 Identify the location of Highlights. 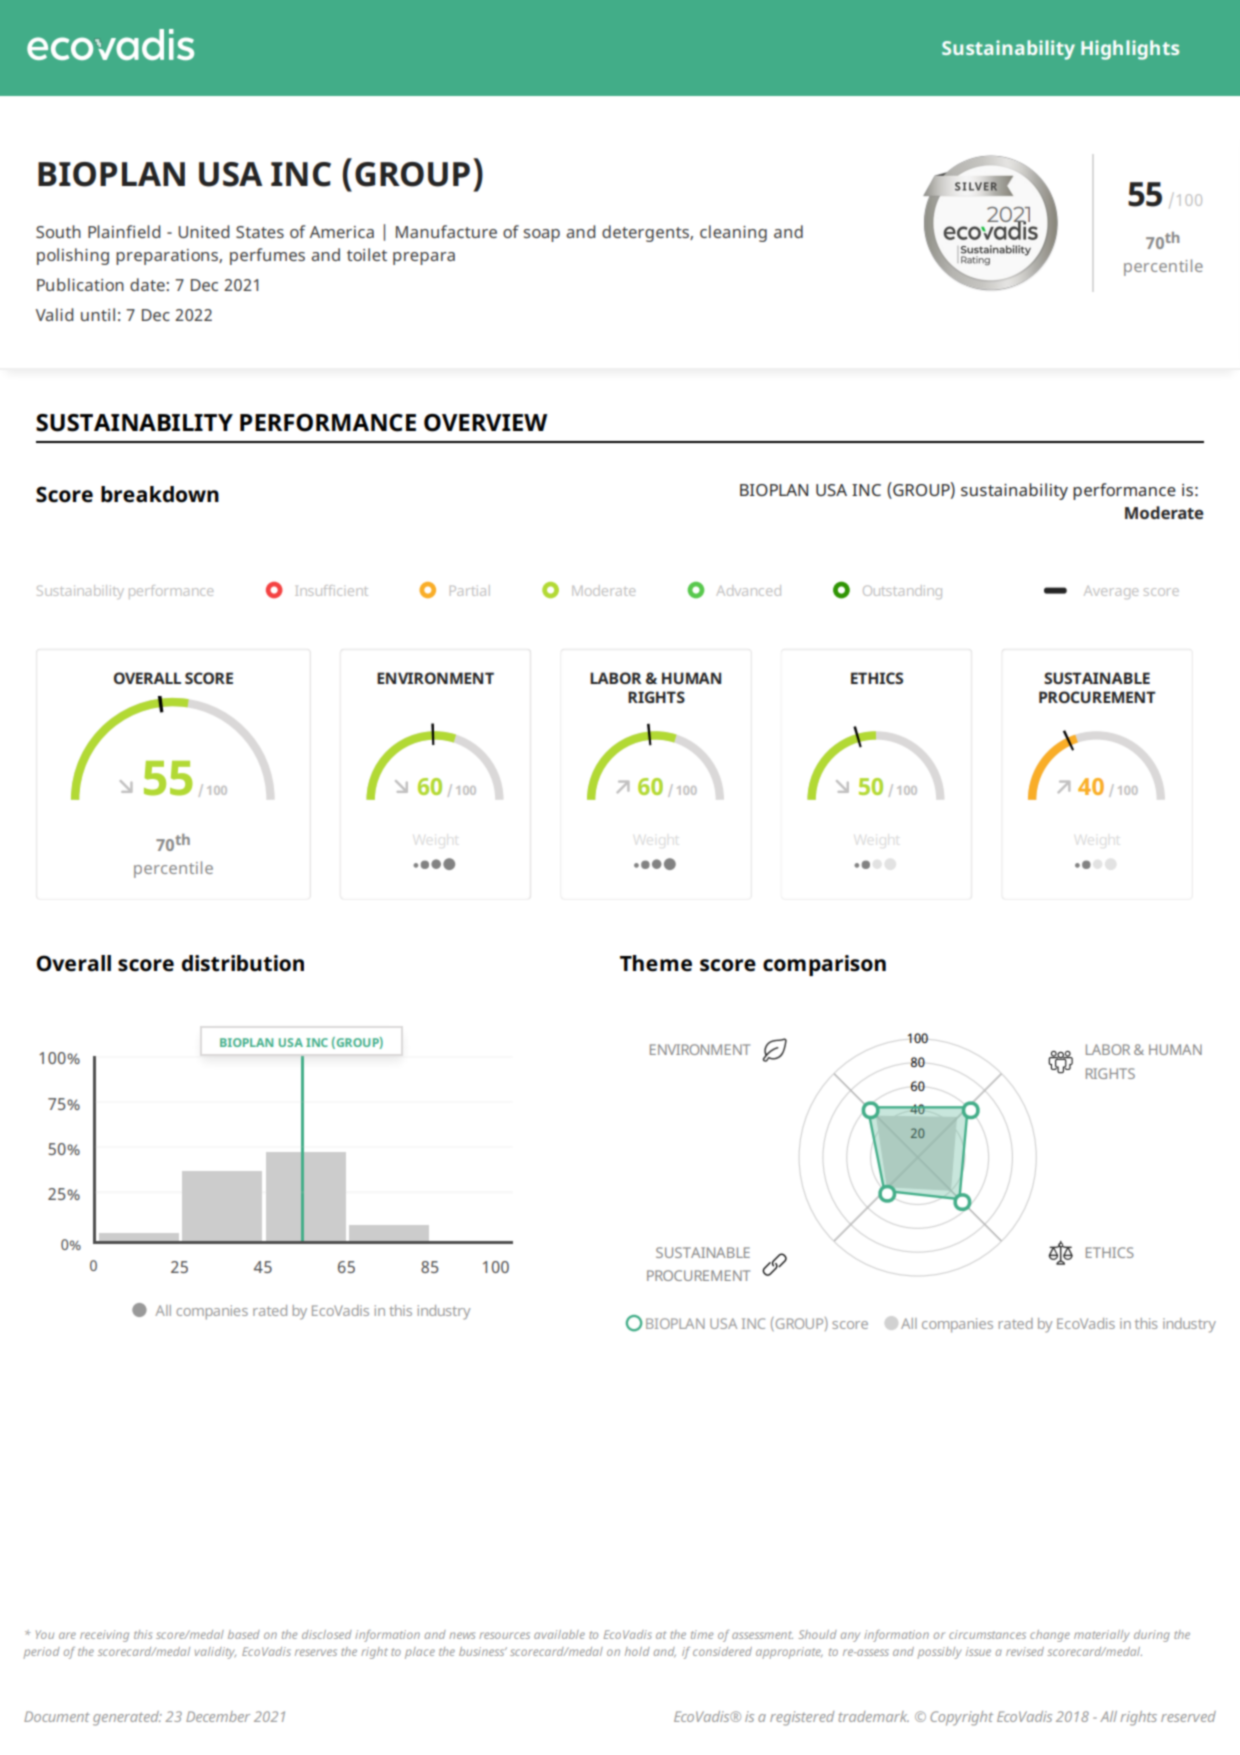
(1130, 50).
